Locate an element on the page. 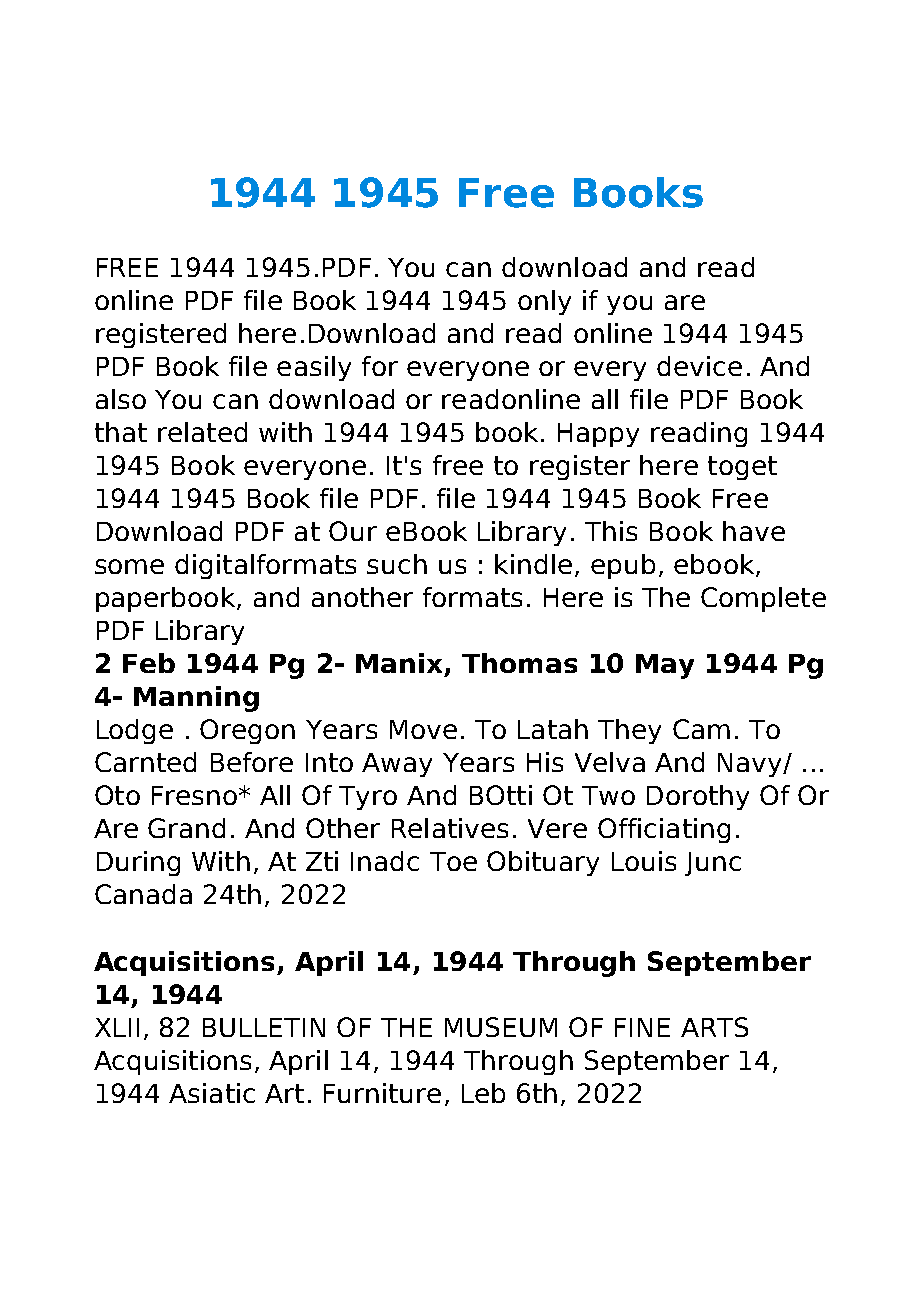  Officiating is located at coordinates (664, 830).
